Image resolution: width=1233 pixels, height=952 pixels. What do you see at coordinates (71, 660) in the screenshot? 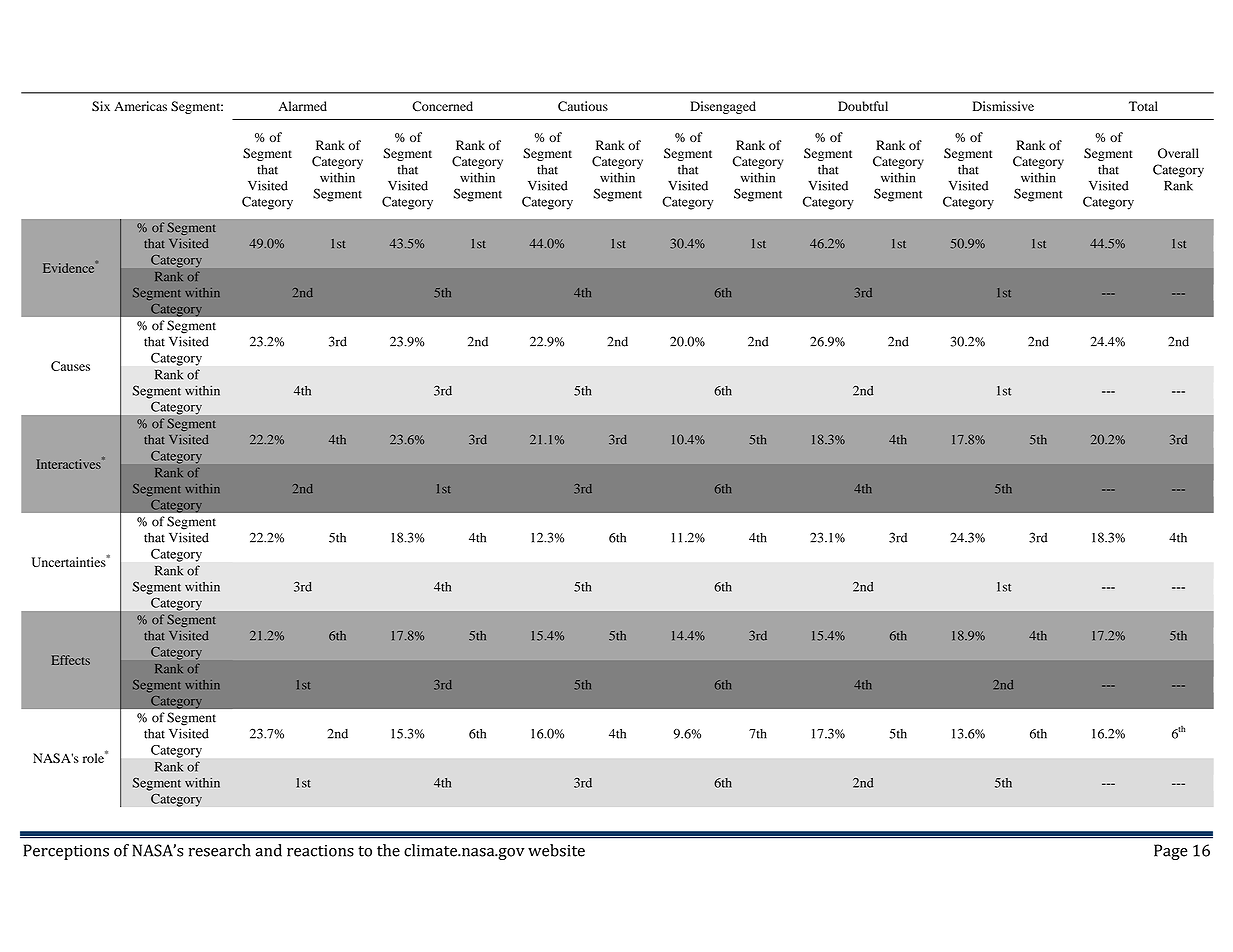
I see `Effects` at bounding box center [71, 660].
